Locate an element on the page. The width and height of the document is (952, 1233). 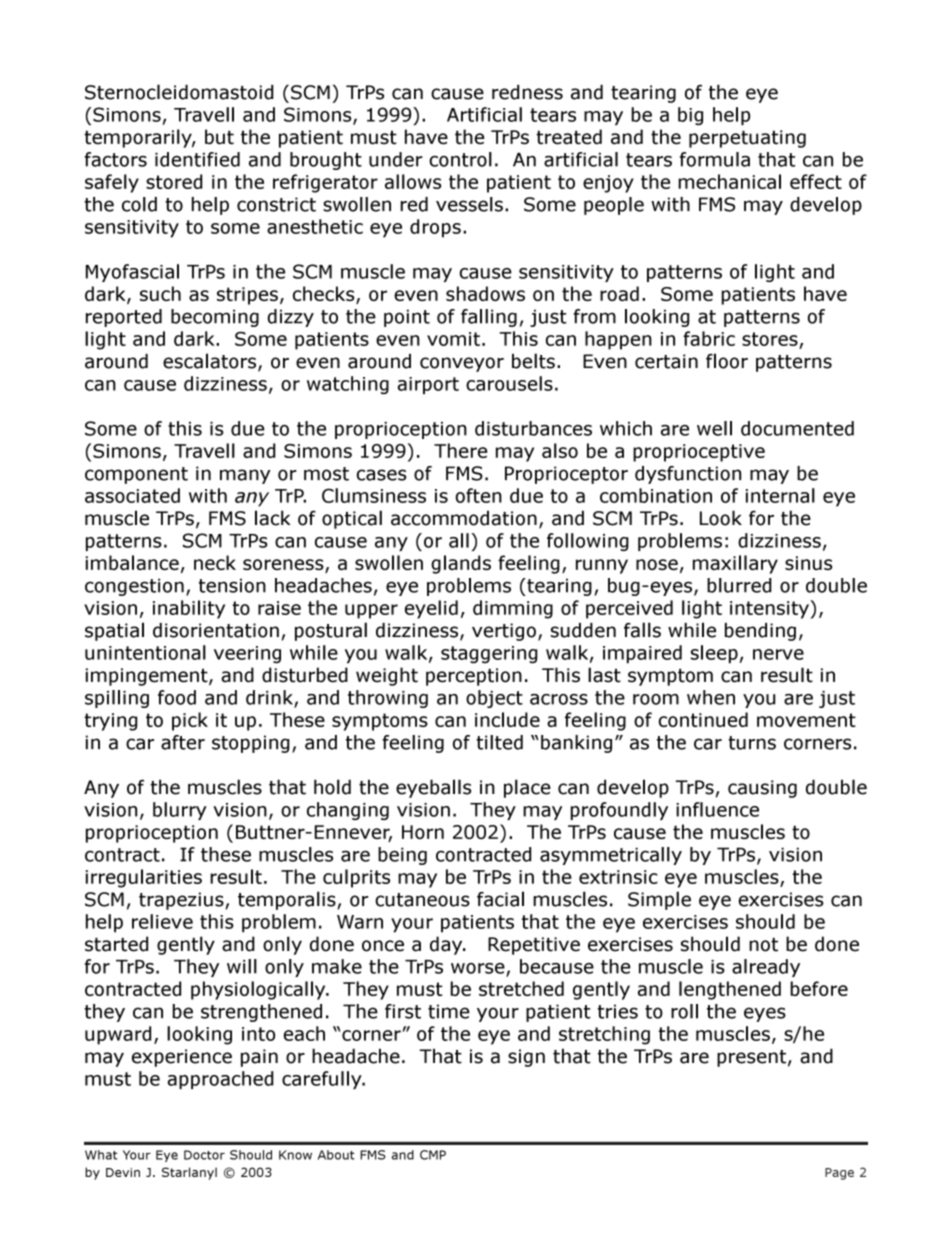
perpetuating is located at coordinates (747, 139).
